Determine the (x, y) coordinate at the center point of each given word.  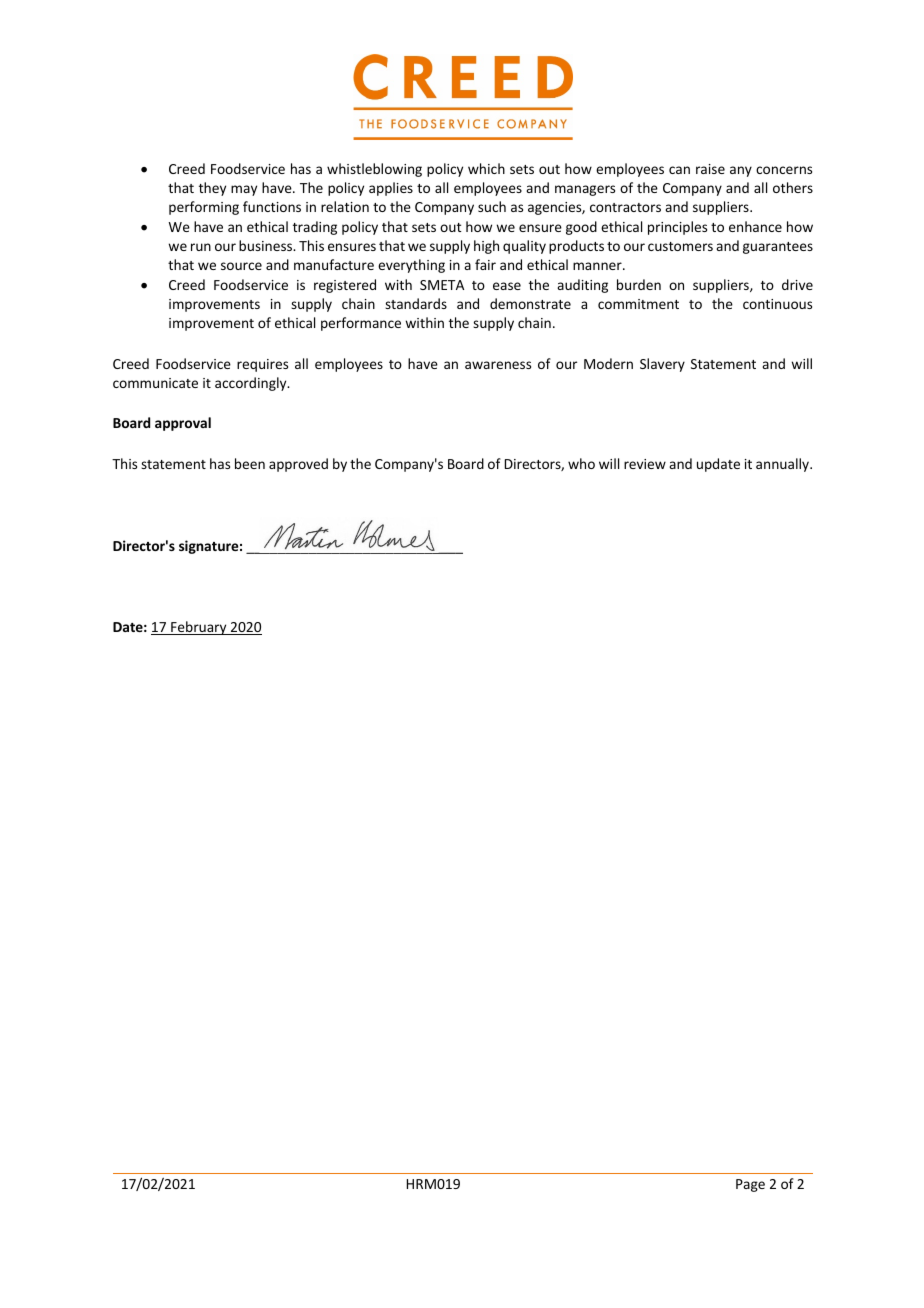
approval (183, 424)
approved (298, 465)
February (199, 628)
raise (710, 169)
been (250, 463)
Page (750, 1185)
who (581, 463)
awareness (498, 365)
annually (784, 465)
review (645, 464)
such (492, 206)
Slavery (662, 365)
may (244, 190)
